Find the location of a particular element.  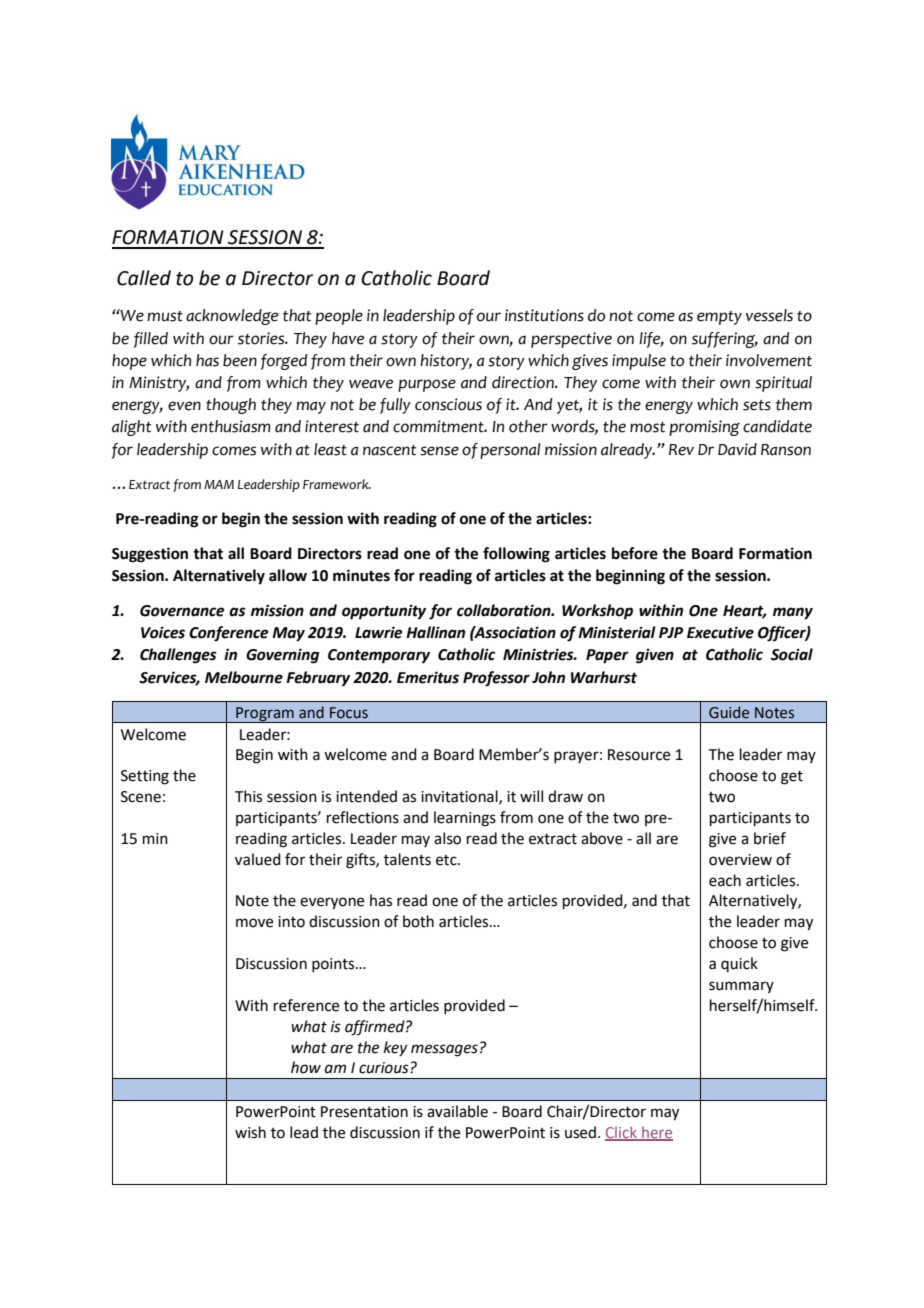

MAM is located at coordinates (219, 484).
